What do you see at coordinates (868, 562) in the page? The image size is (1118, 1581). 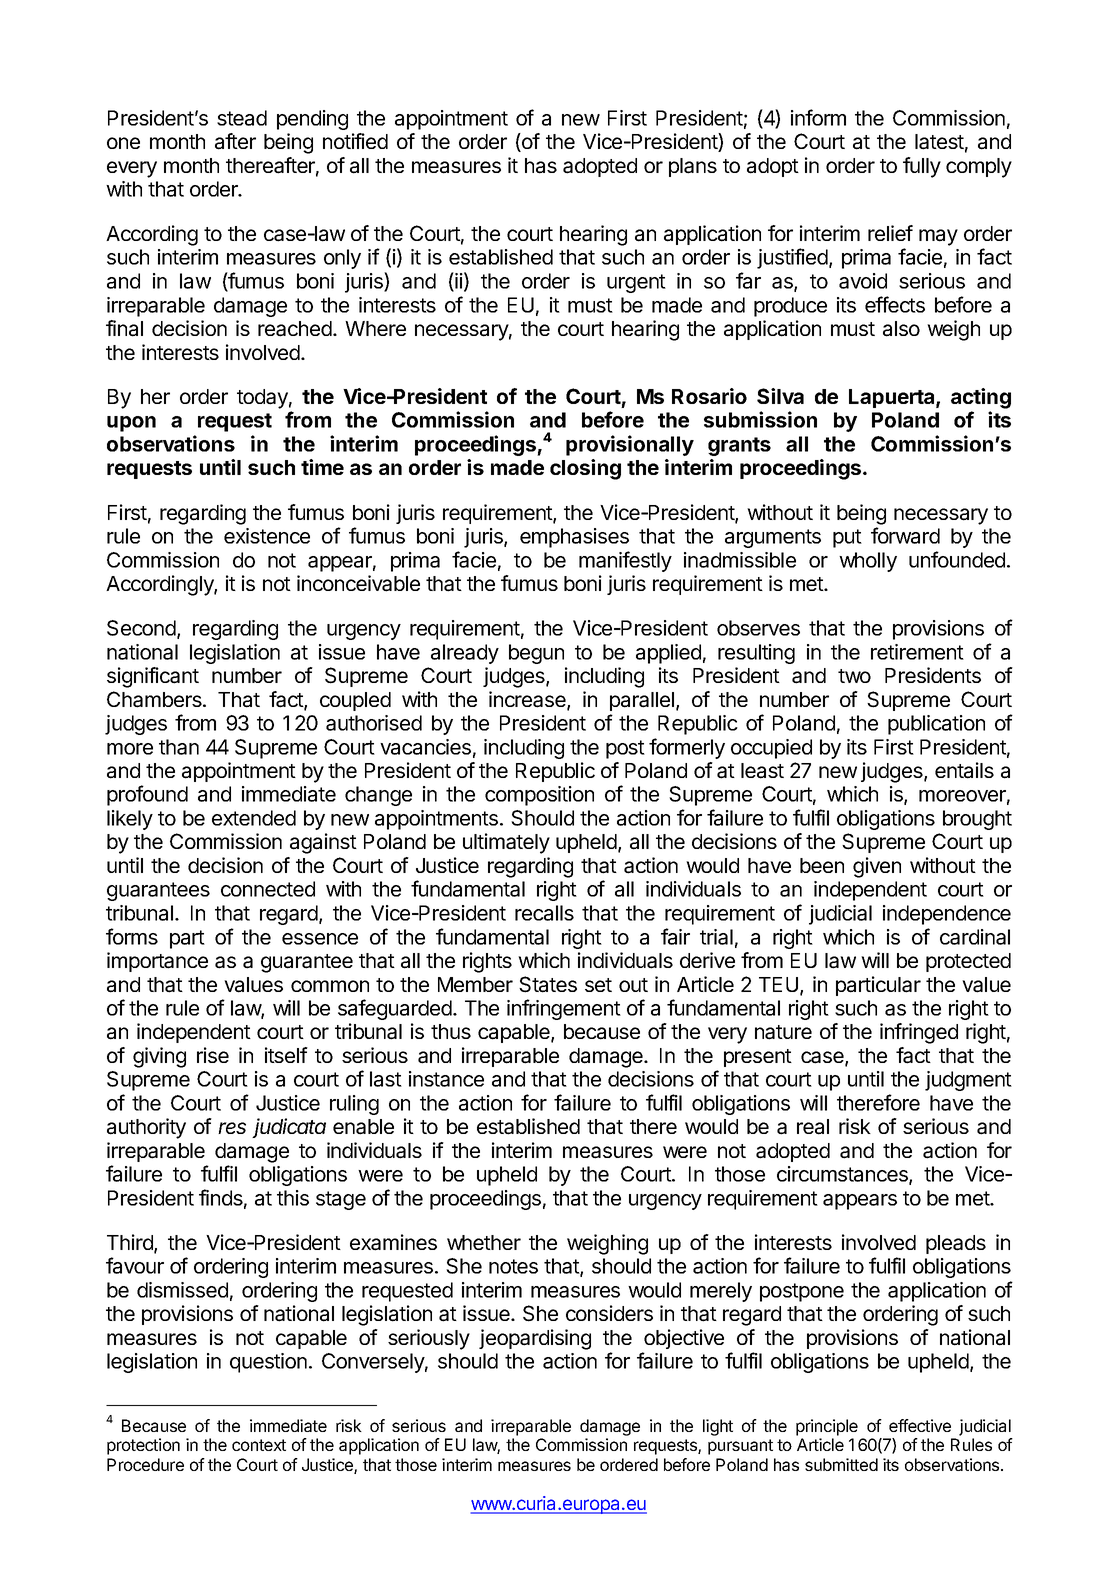 I see `wholly` at bounding box center [868, 562].
